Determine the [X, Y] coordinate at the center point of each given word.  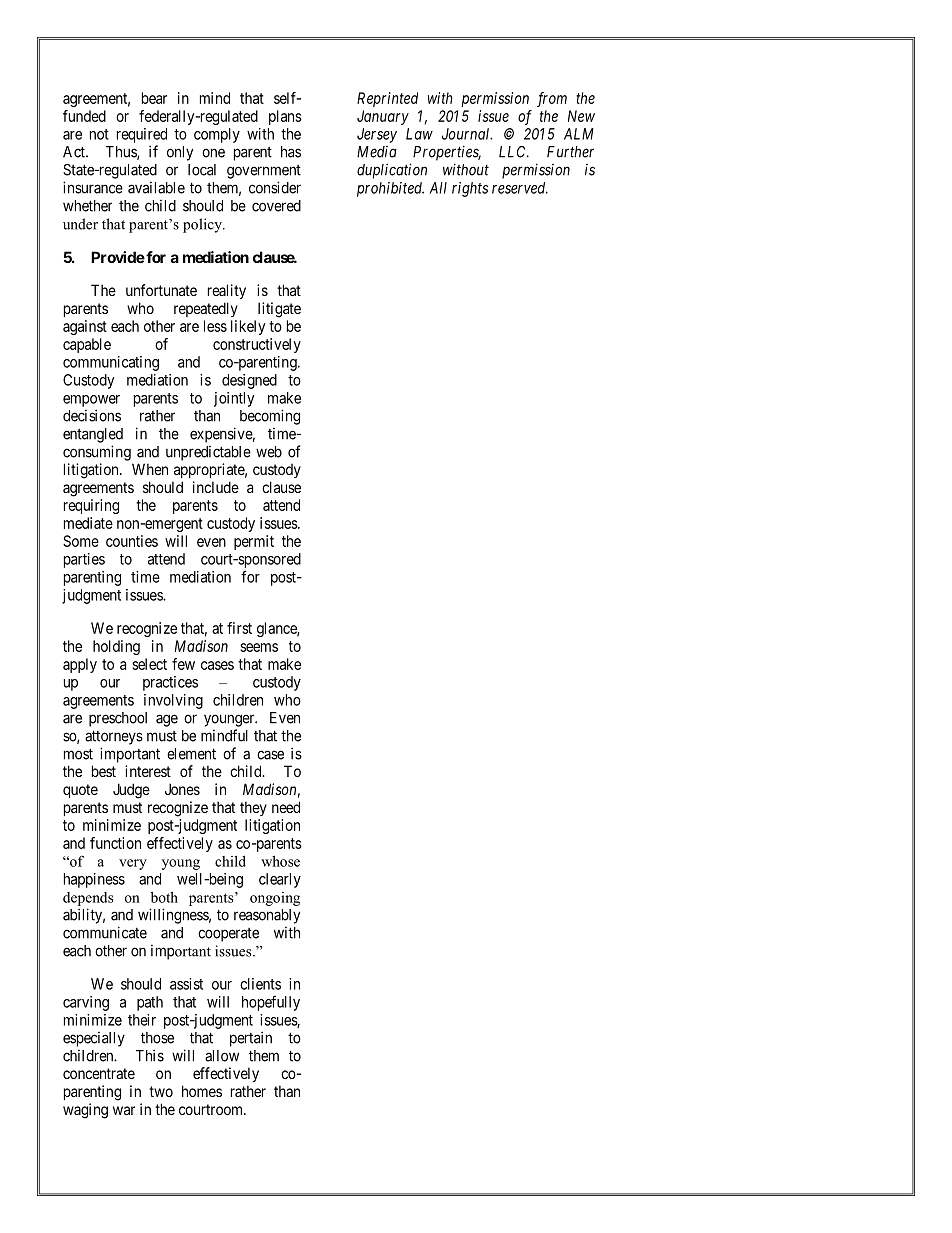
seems [259, 647]
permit [254, 542]
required [142, 135]
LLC [514, 152]
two [161, 1091]
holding [116, 647]
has [291, 152]
